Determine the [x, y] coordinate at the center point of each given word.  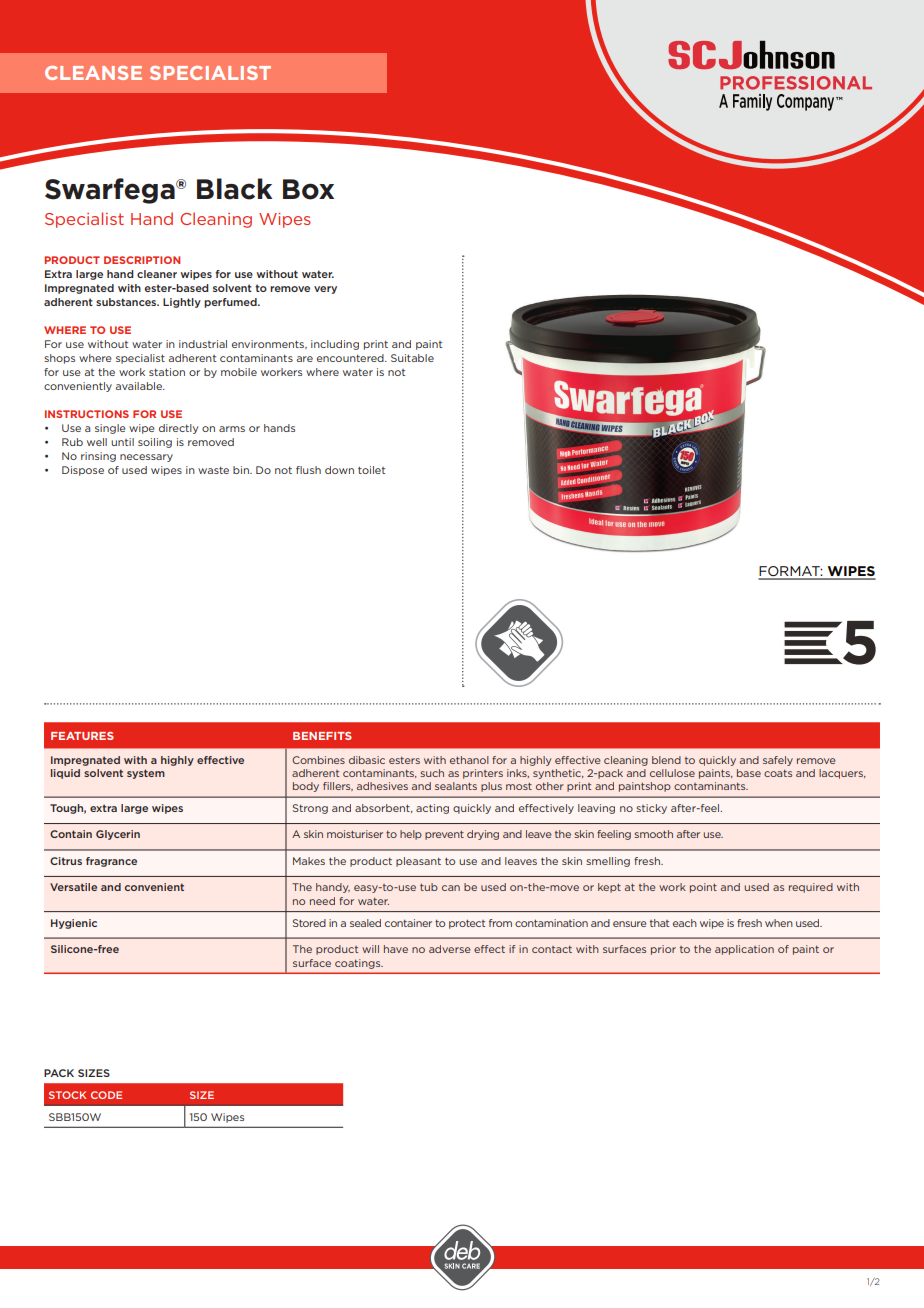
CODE [106, 1095]
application [744, 950]
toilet [371, 470]
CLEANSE [93, 73]
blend [666, 760]
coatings [359, 964]
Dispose [83, 471]
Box [308, 189]
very [325, 290]
